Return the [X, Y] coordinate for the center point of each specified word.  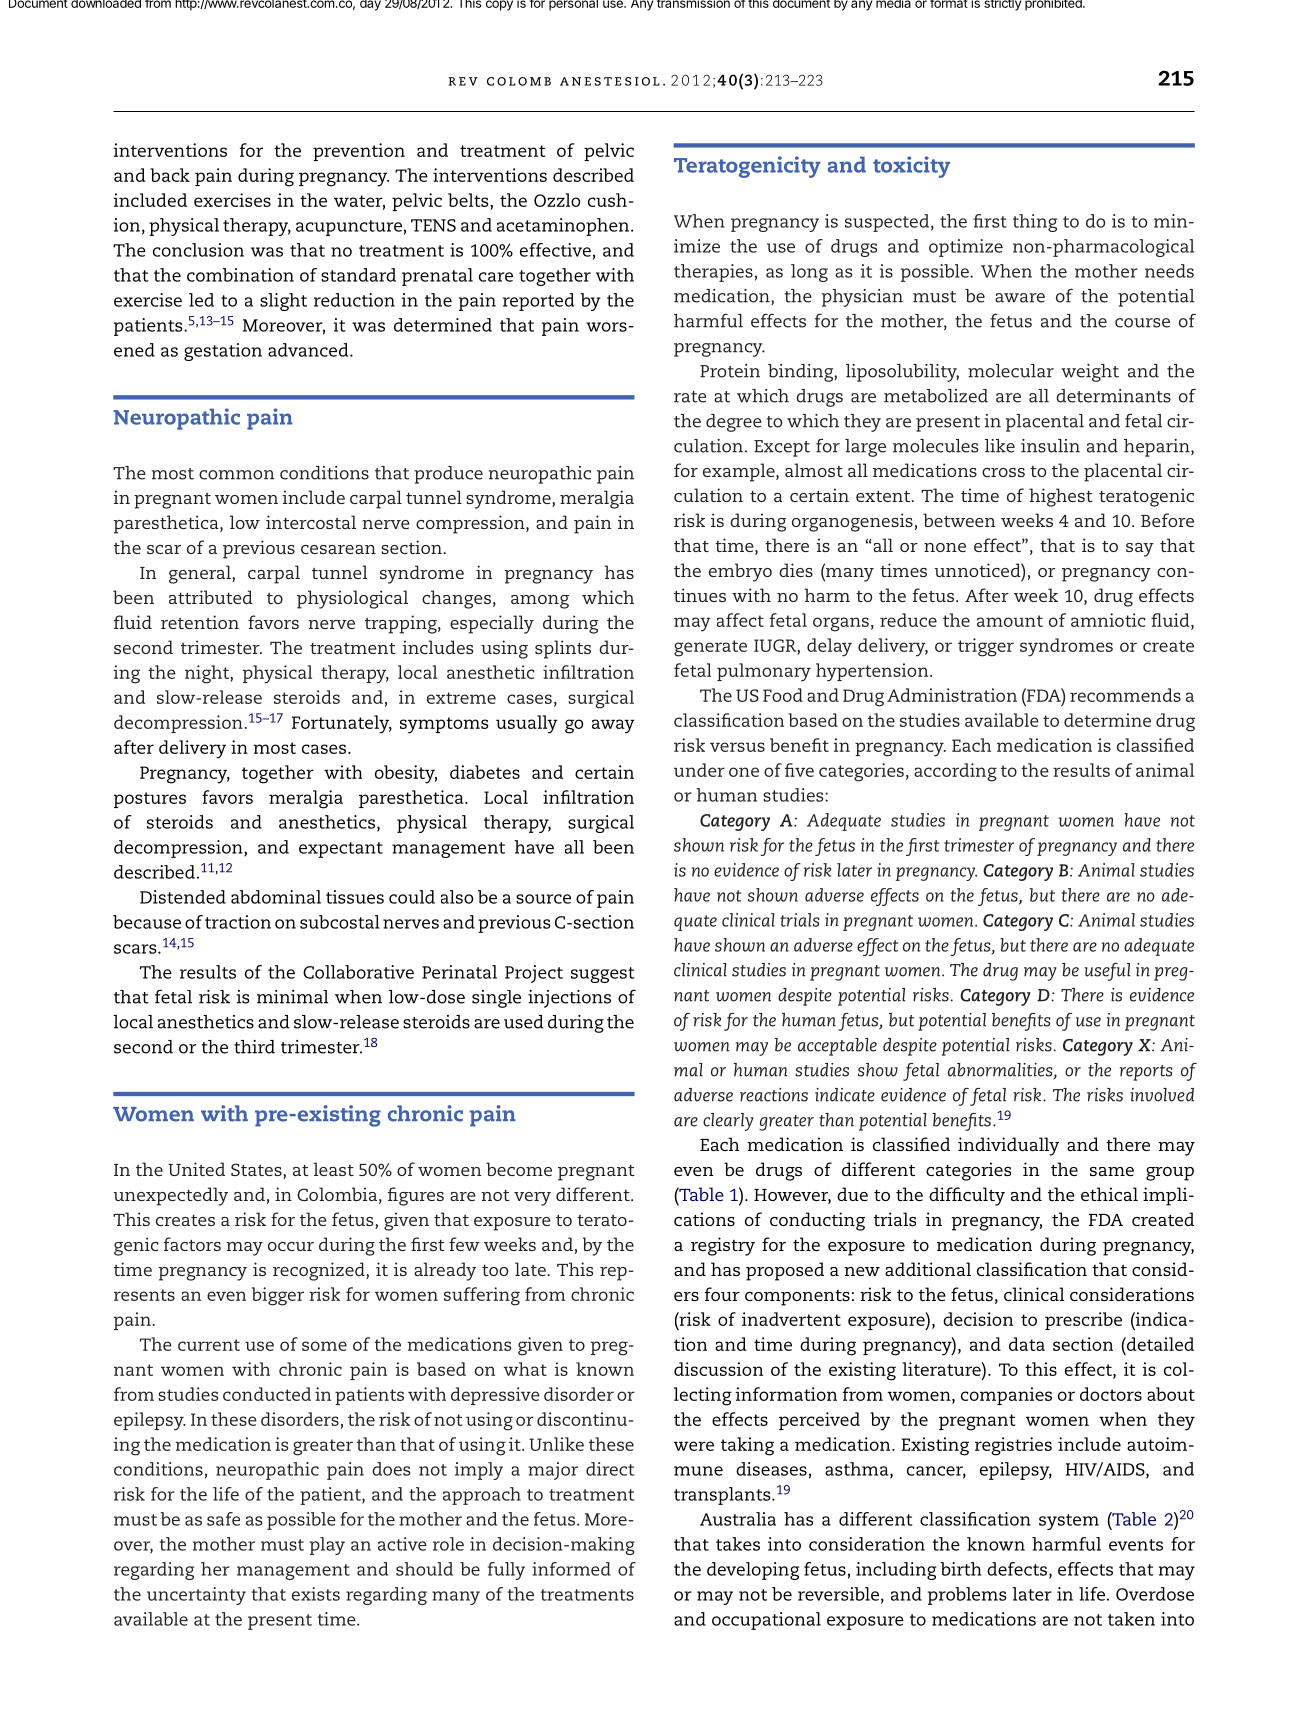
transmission [693, 4]
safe [223, 1519]
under [699, 770]
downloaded [106, 4]
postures [149, 800]
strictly [1002, 5]
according [955, 772]
